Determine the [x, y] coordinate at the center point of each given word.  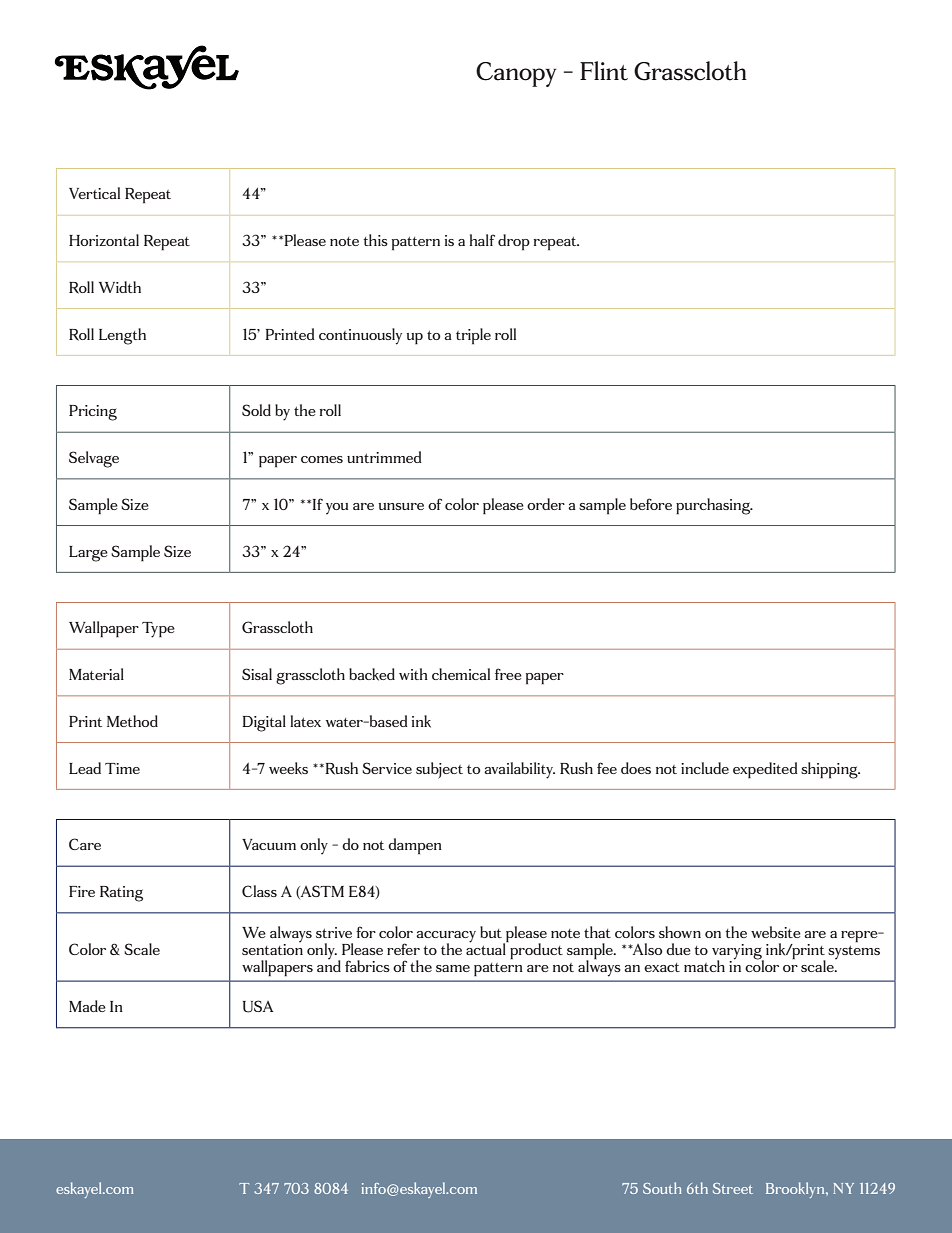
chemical [461, 674]
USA [258, 1006]
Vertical [94, 193]
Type [158, 630]
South [662, 1188]
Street [733, 1188]
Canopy [516, 74]
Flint [604, 71]
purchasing [714, 506]
